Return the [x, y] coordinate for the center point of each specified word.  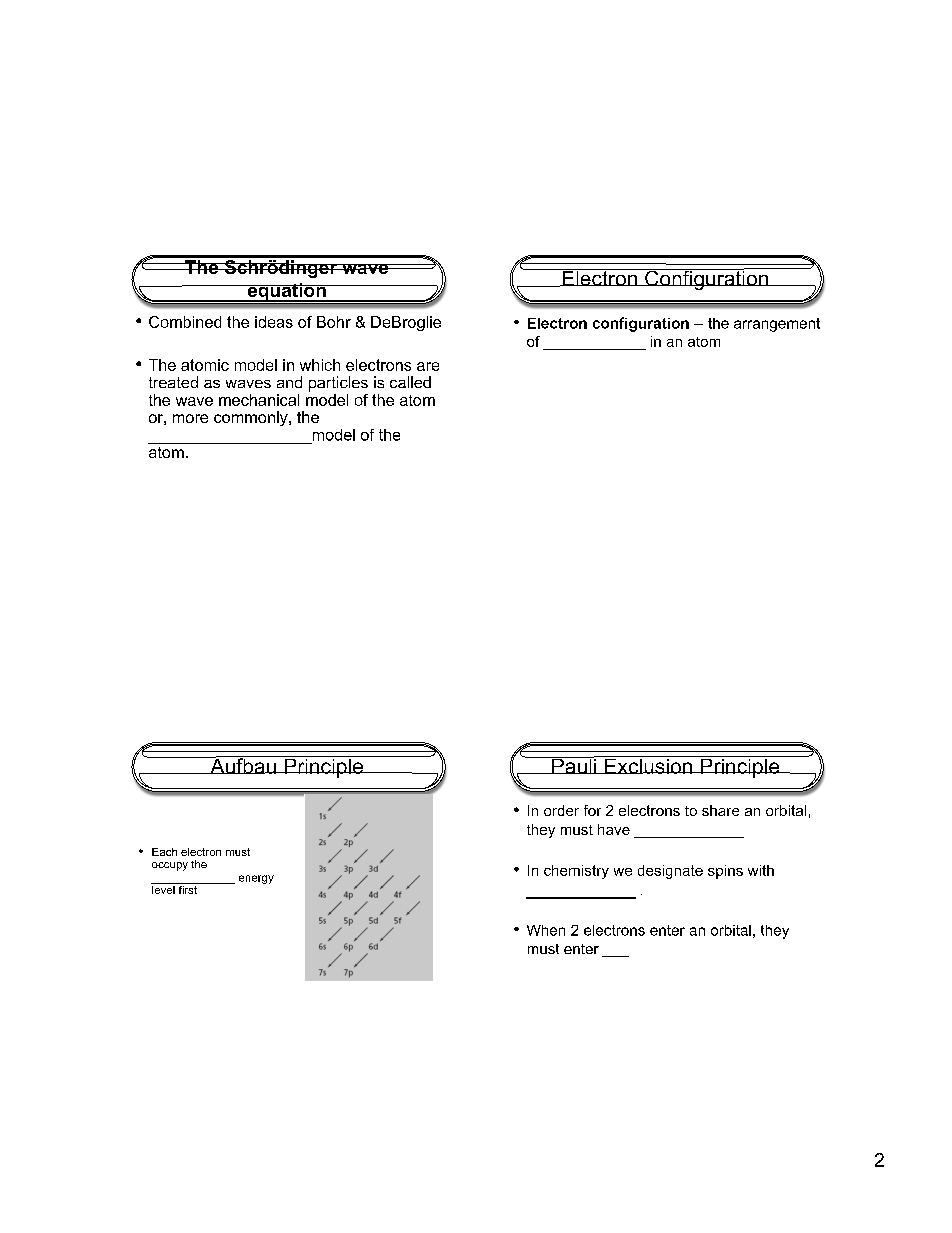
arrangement [777, 325]
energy [256, 879]
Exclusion [648, 765]
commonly [252, 418]
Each [164, 852]
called [410, 382]
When [546, 930]
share [720, 810]
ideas [274, 322]
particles [338, 384]
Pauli [574, 765]
